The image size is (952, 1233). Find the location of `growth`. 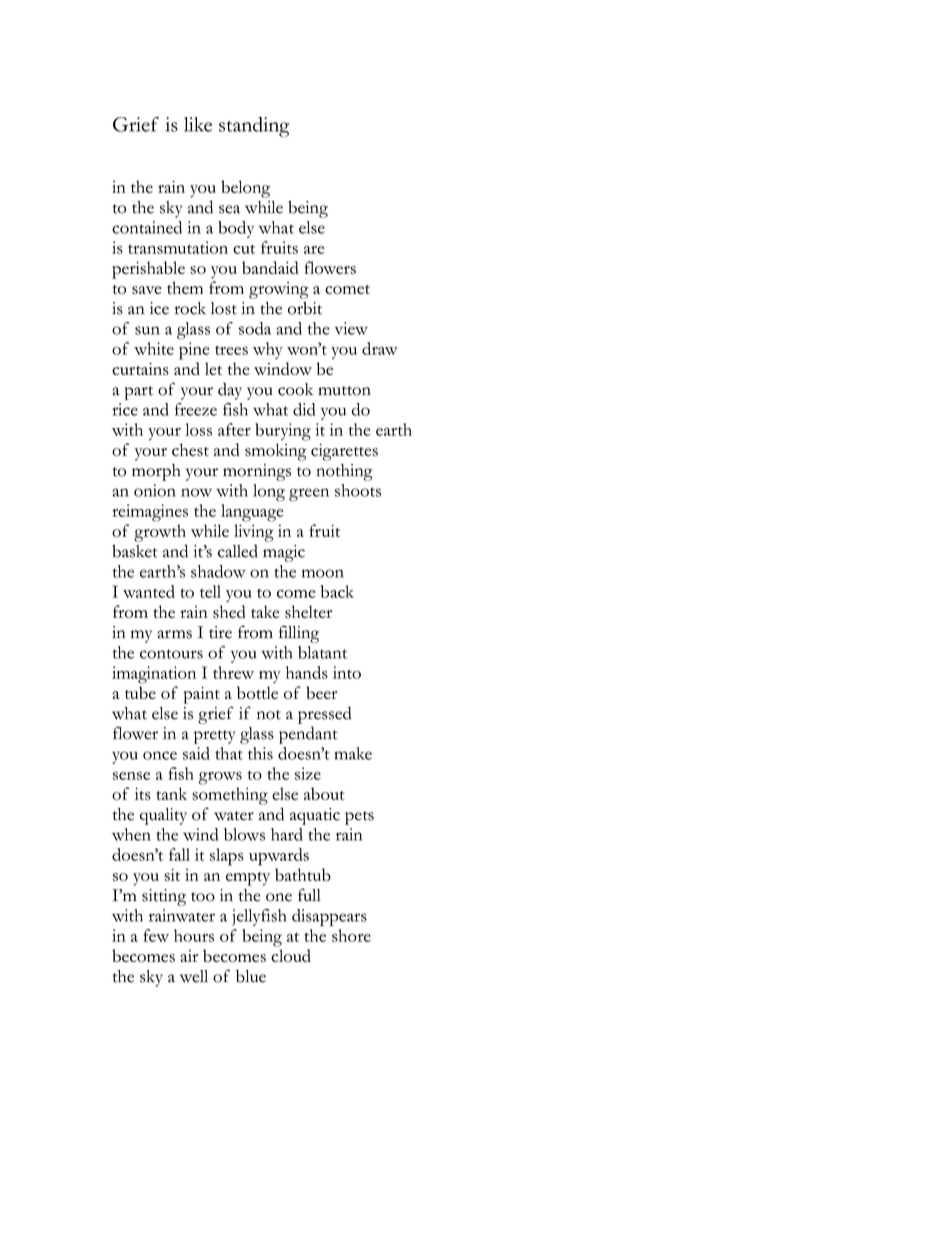

growth is located at coordinates (160, 533).
